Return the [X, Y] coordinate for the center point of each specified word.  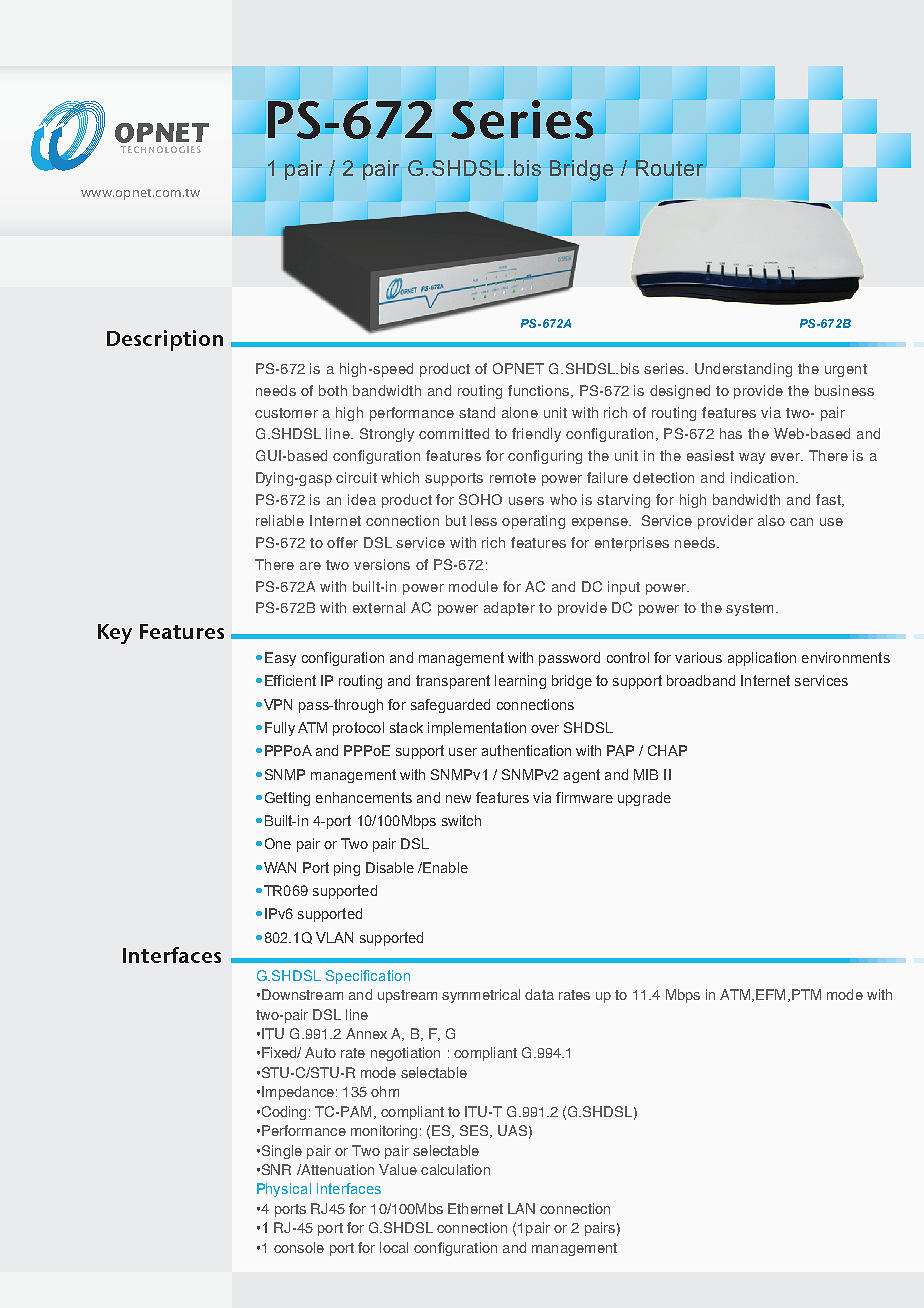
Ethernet [475, 1208]
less [484, 520]
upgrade [644, 799]
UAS [512, 1130]
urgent [846, 370]
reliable [280, 520]
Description [165, 340]
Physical [284, 1190]
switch [461, 820]
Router [671, 168]
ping [347, 869]
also [771, 520]
